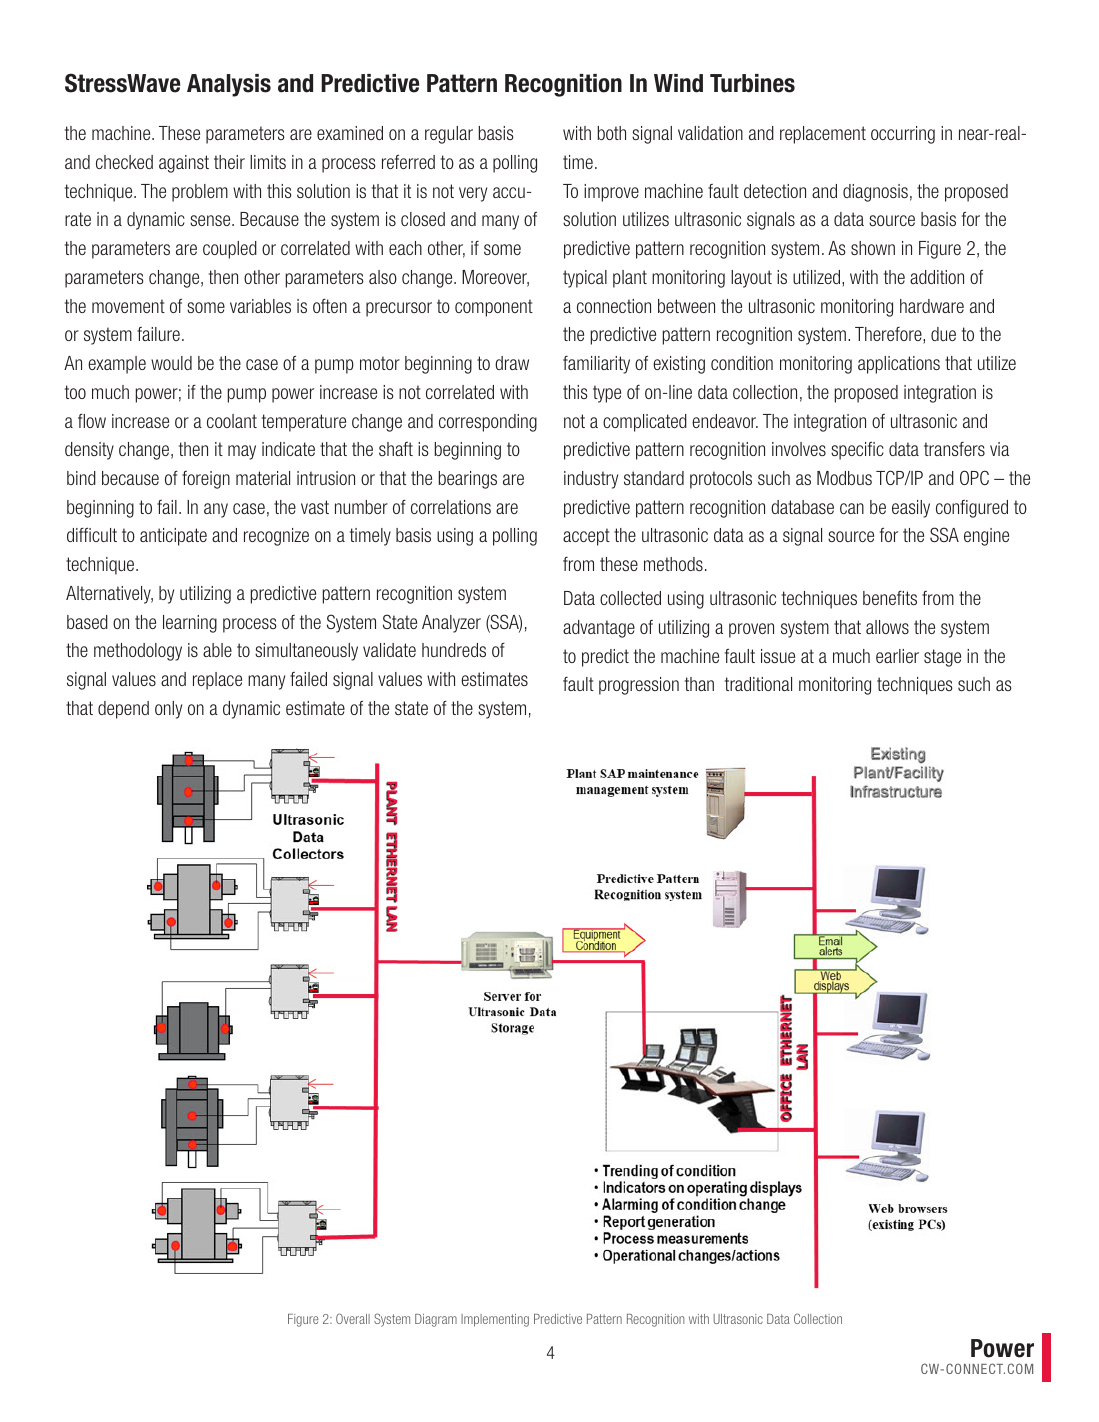 This image has width=1099, height=1422. What do you see at coordinates (903, 135) in the image?
I see `occurring` at bounding box center [903, 135].
